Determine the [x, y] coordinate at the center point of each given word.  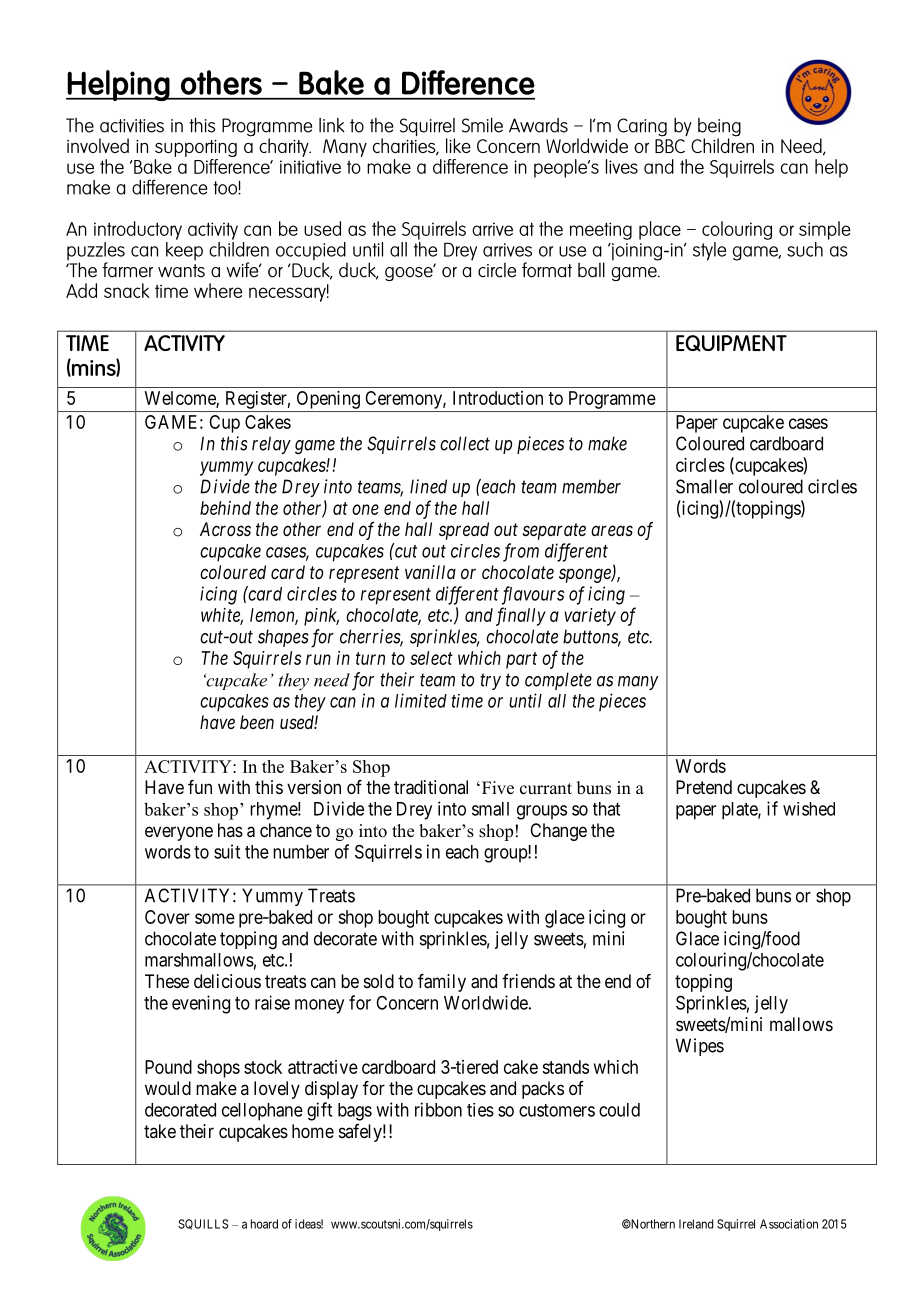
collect [465, 443]
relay [271, 445]
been [257, 722]
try [490, 681]
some [215, 918]
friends [528, 981]
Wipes [700, 1047]
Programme [612, 400]
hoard [264, 1224]
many [638, 683]
